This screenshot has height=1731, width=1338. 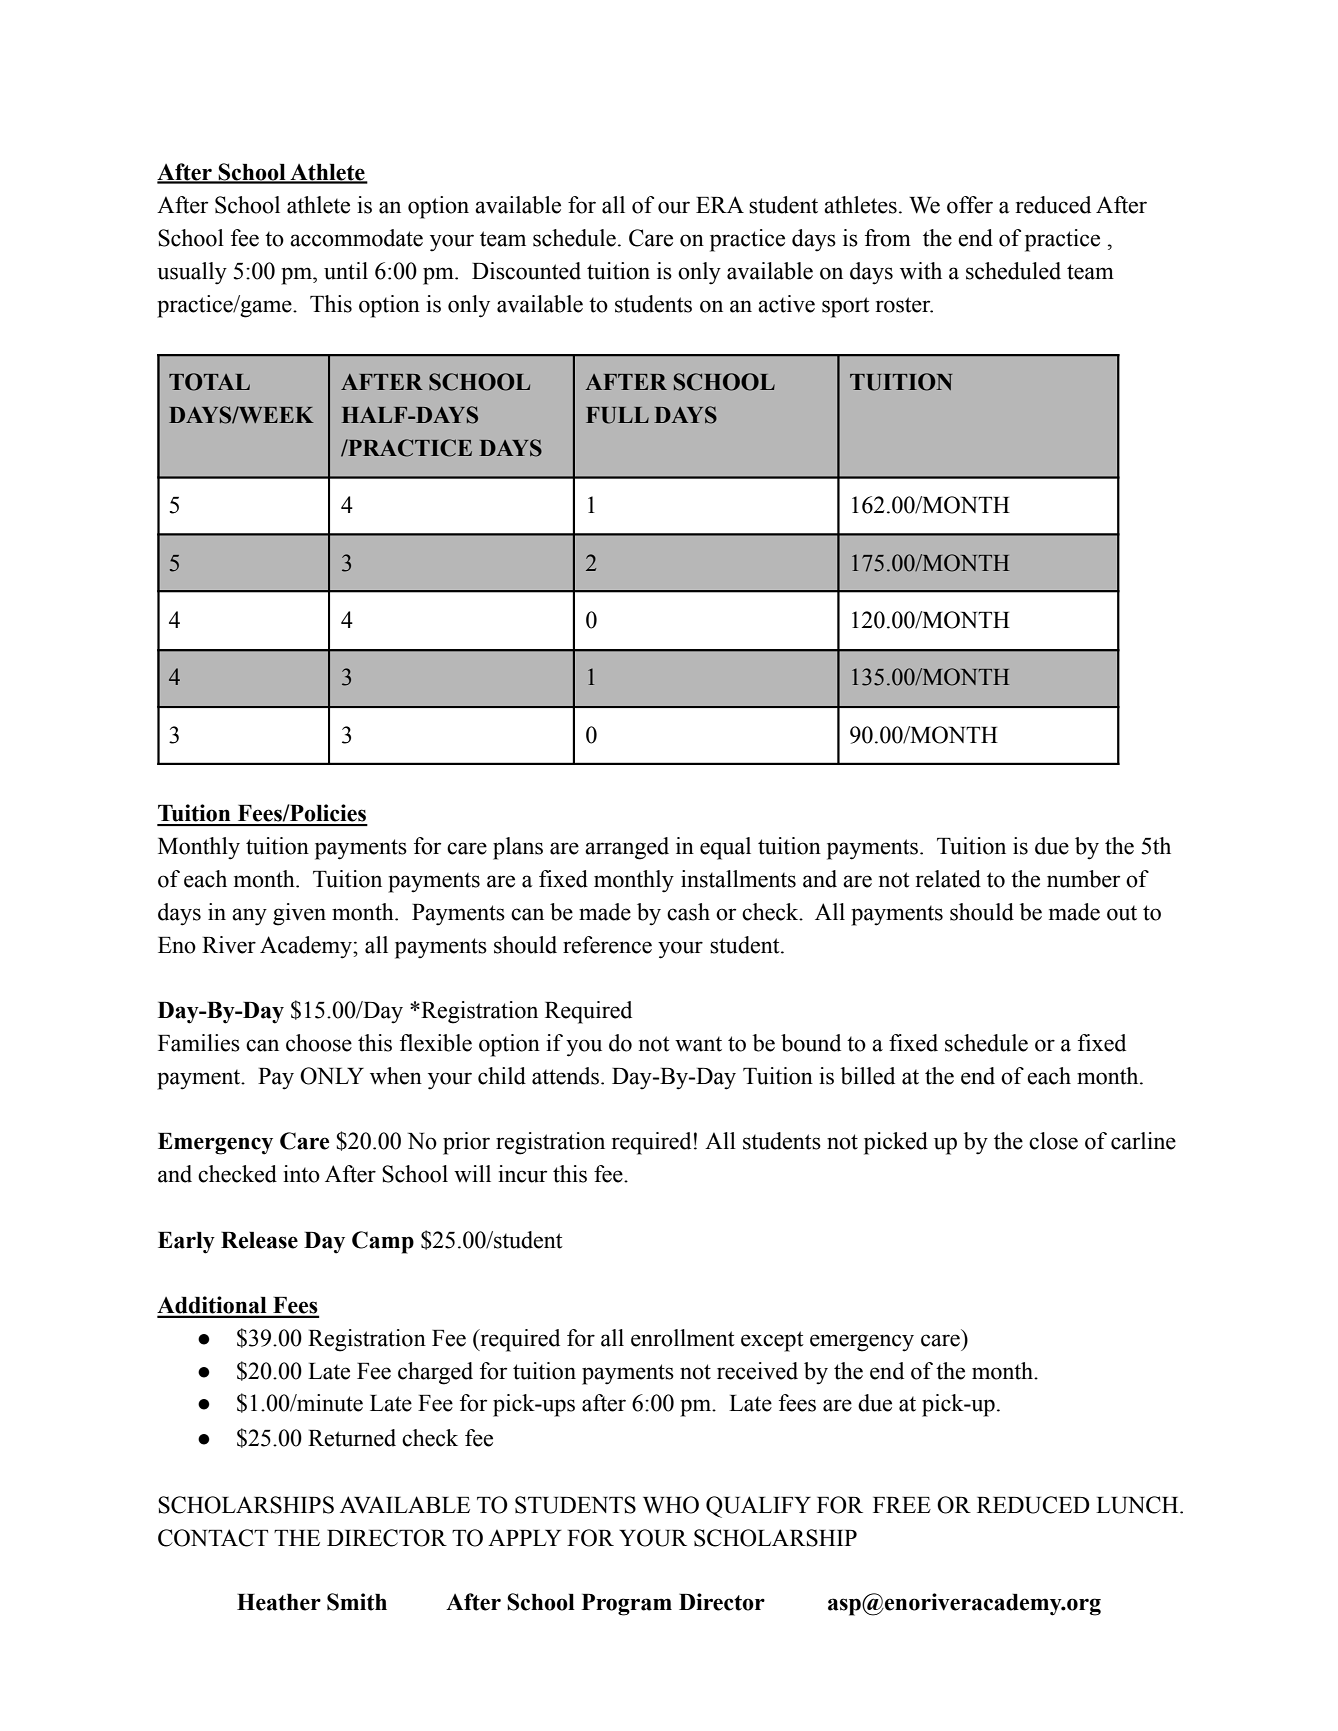 I want to click on cash, so click(x=688, y=912).
